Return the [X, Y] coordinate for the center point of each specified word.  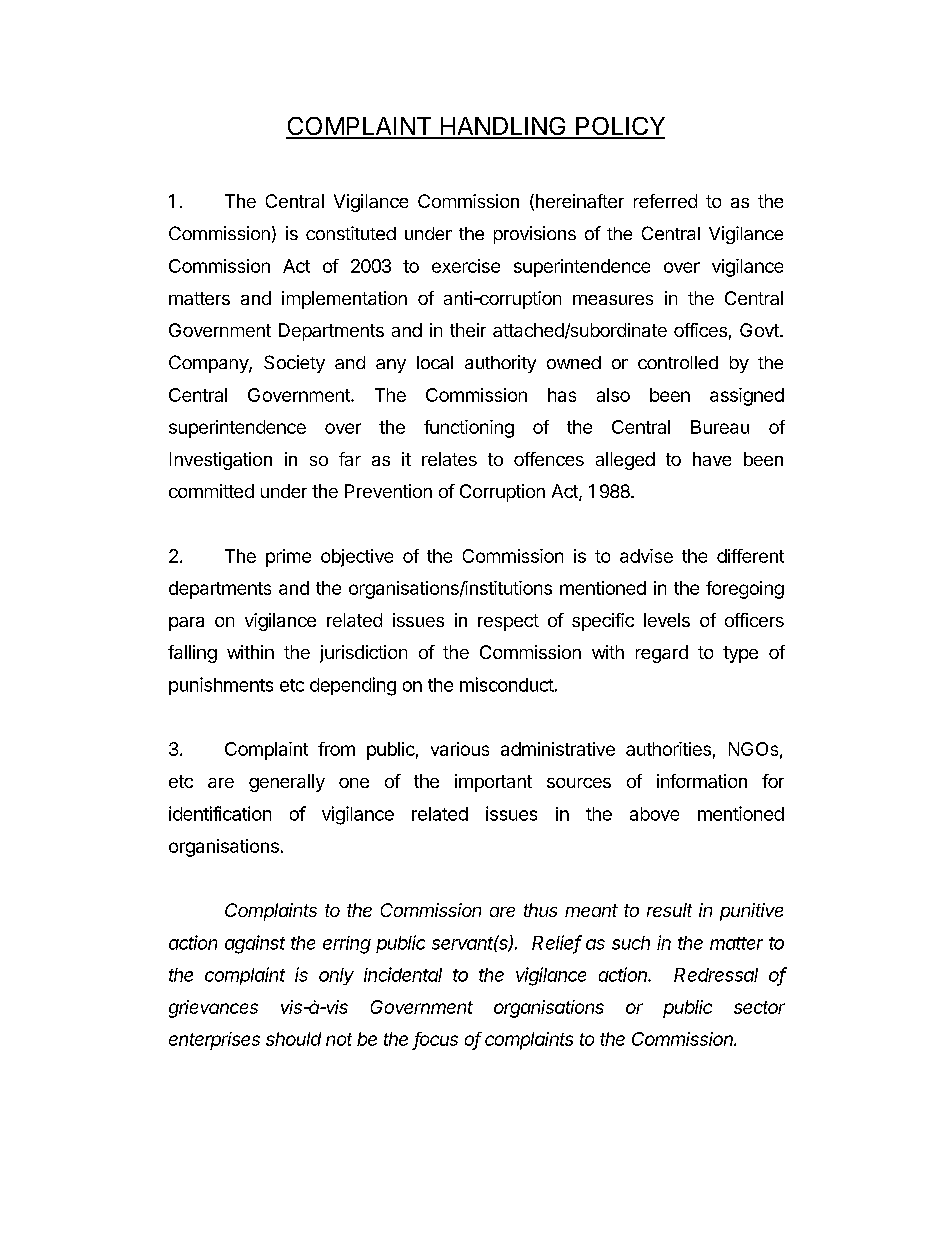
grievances [213, 1009]
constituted [351, 233]
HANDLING [503, 127]
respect [508, 622]
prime [288, 558]
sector [759, 1007]
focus [435, 1040]
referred [665, 201]
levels [667, 620]
